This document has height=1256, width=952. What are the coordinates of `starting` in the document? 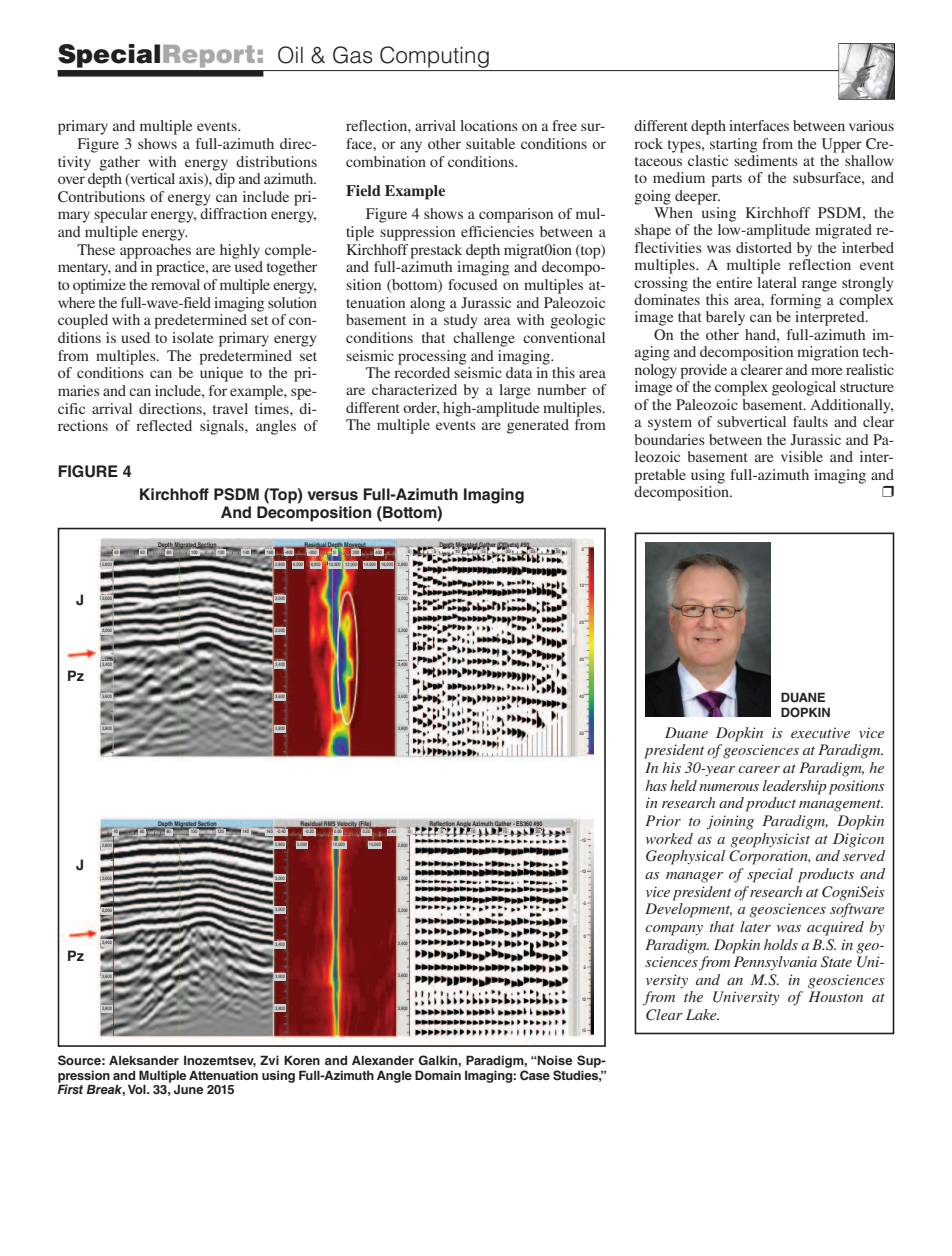 It's located at (733, 145).
